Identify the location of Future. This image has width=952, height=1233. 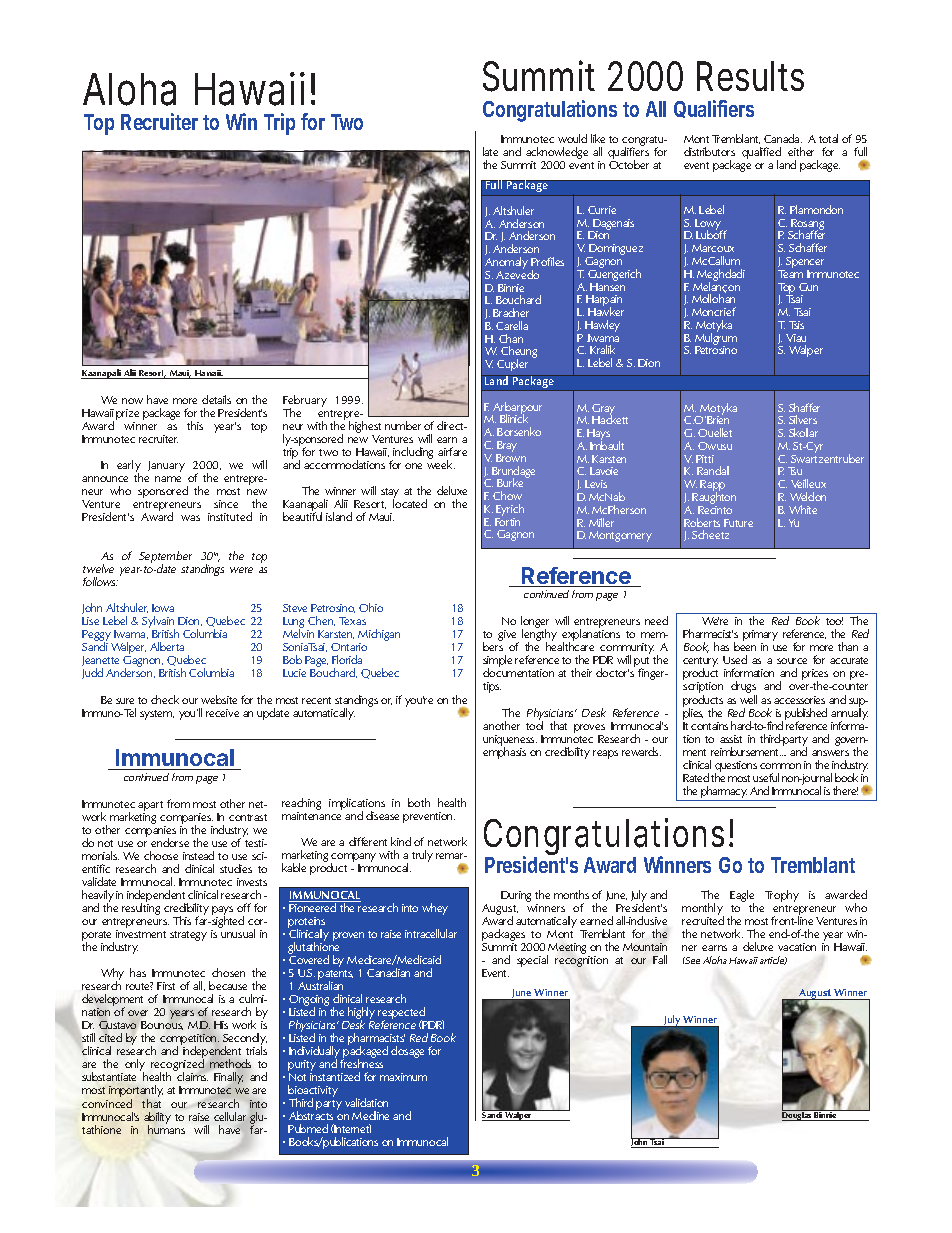
(738, 523).
